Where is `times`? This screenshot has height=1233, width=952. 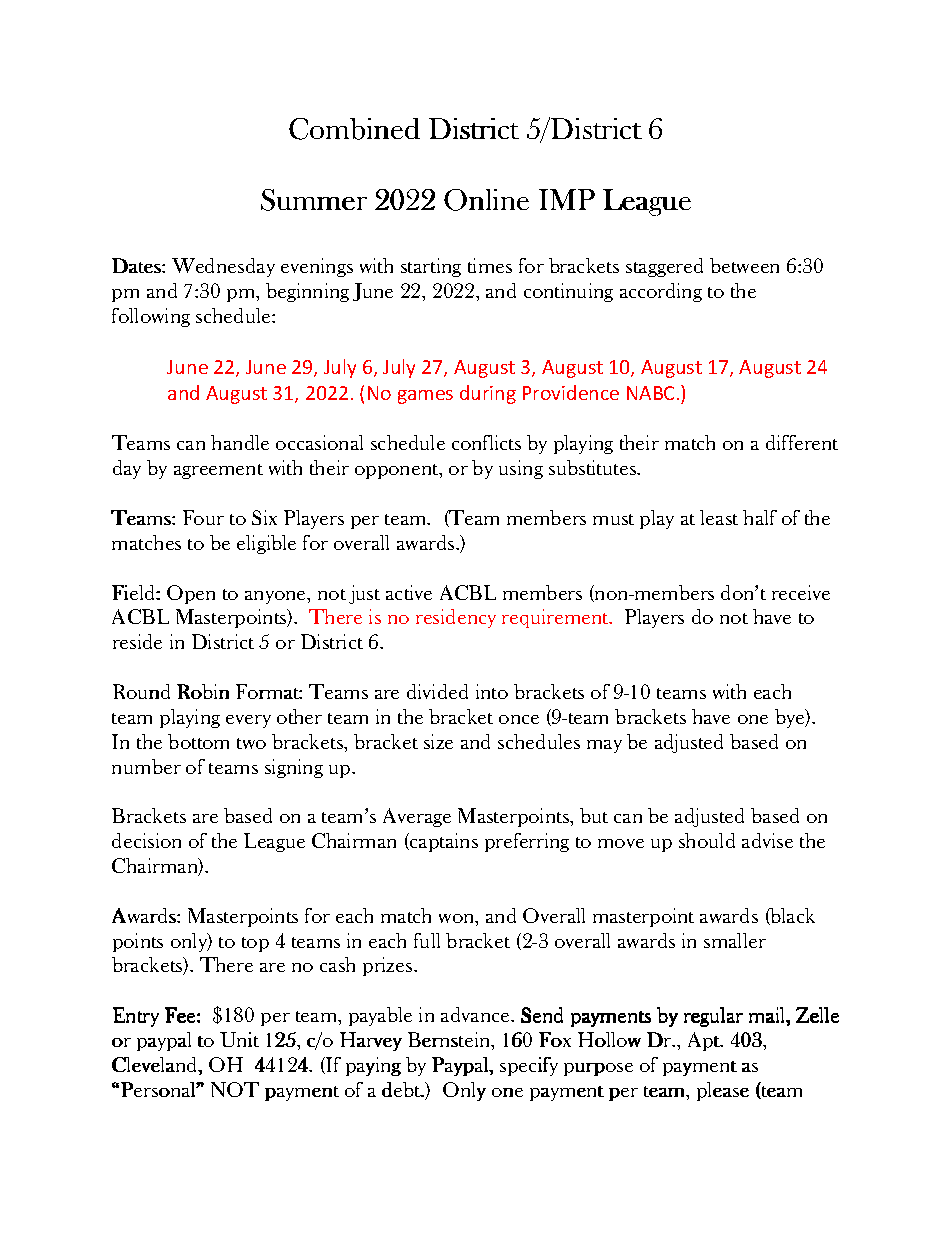 times is located at coordinates (490, 265).
